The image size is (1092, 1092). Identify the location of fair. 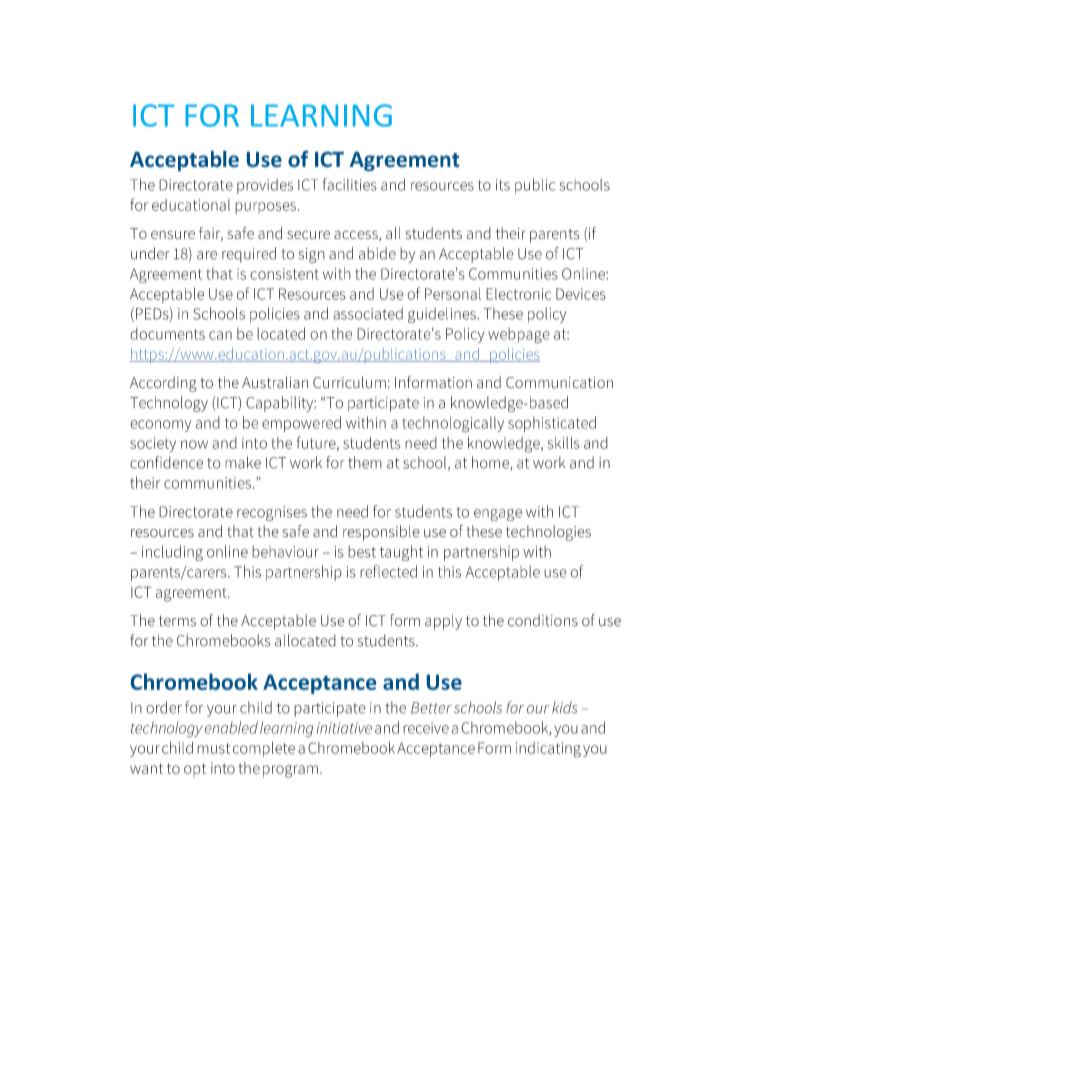
(211, 234).
